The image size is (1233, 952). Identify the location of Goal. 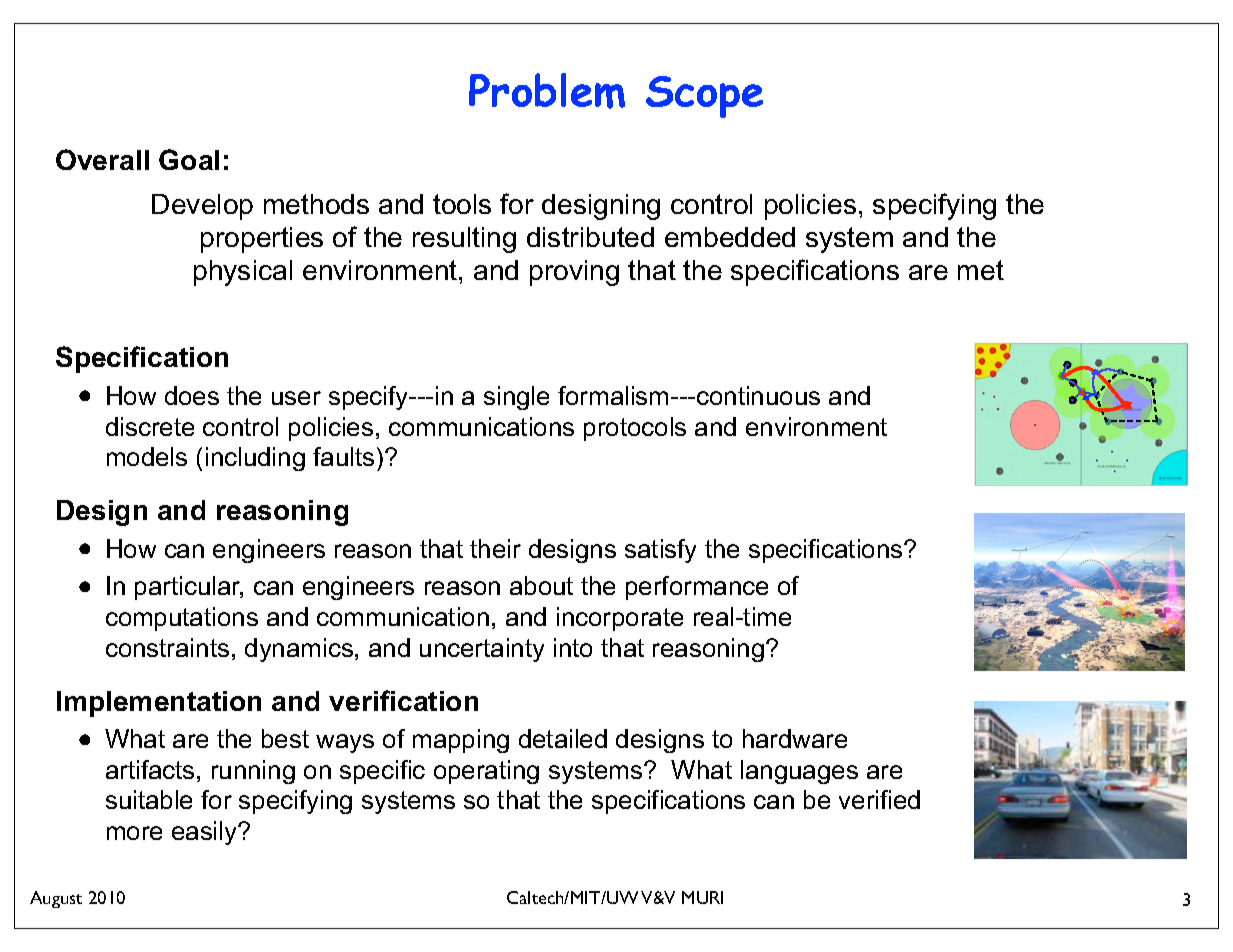
(189, 159).
